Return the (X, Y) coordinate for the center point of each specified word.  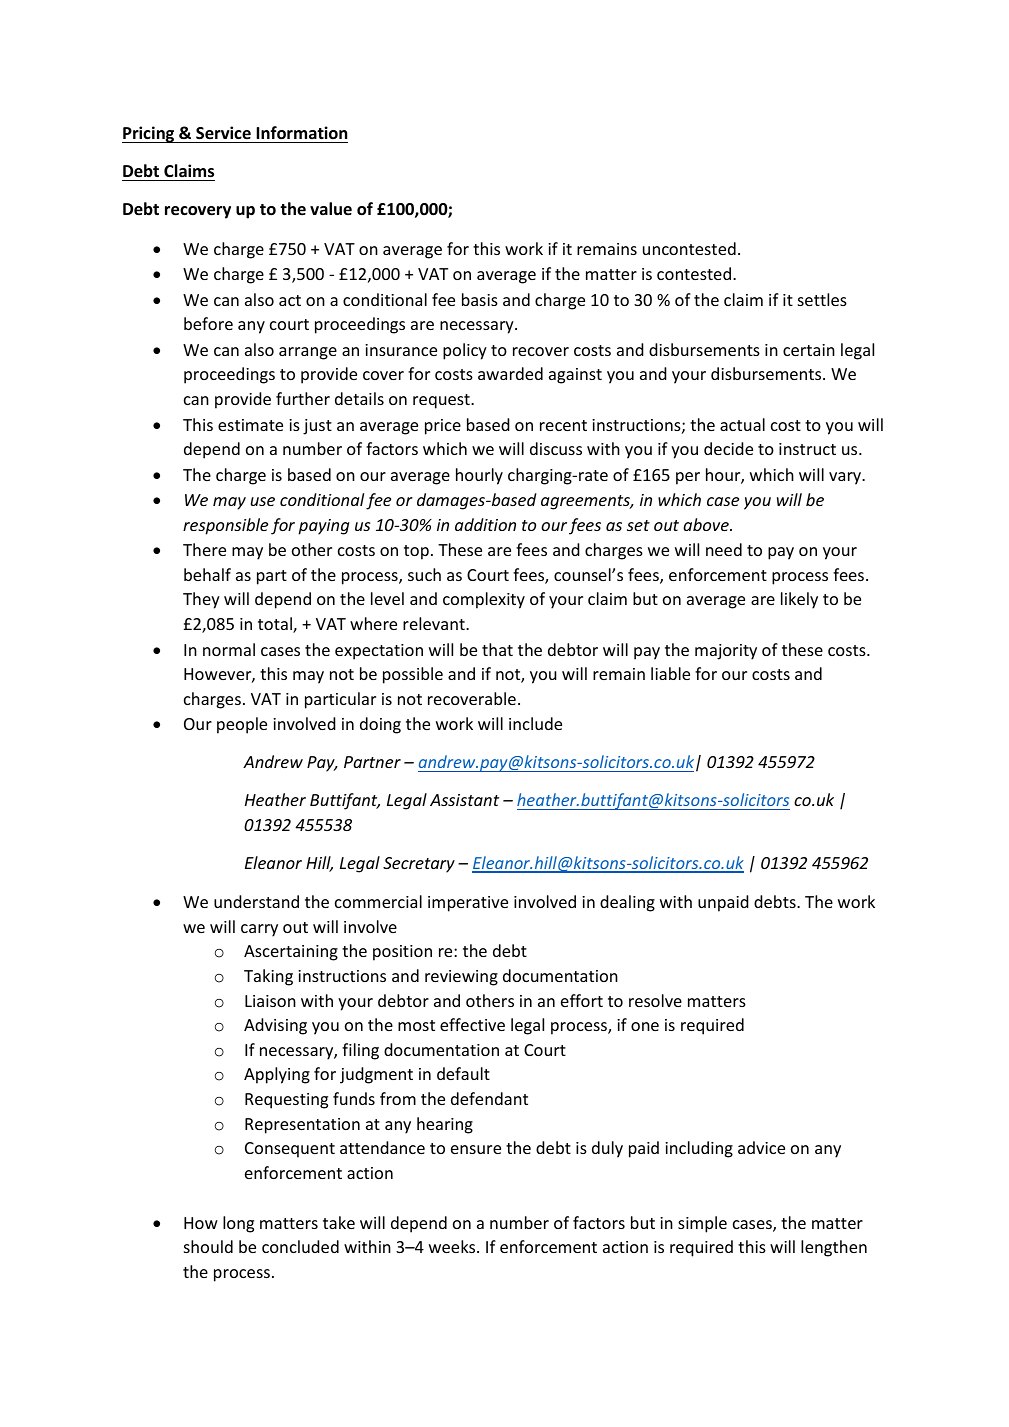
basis (480, 299)
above (707, 524)
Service (223, 133)
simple (702, 1224)
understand (256, 901)
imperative (468, 904)
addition (485, 524)
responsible (225, 526)
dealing (627, 903)
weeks (453, 1246)
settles (822, 299)
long (238, 1224)
